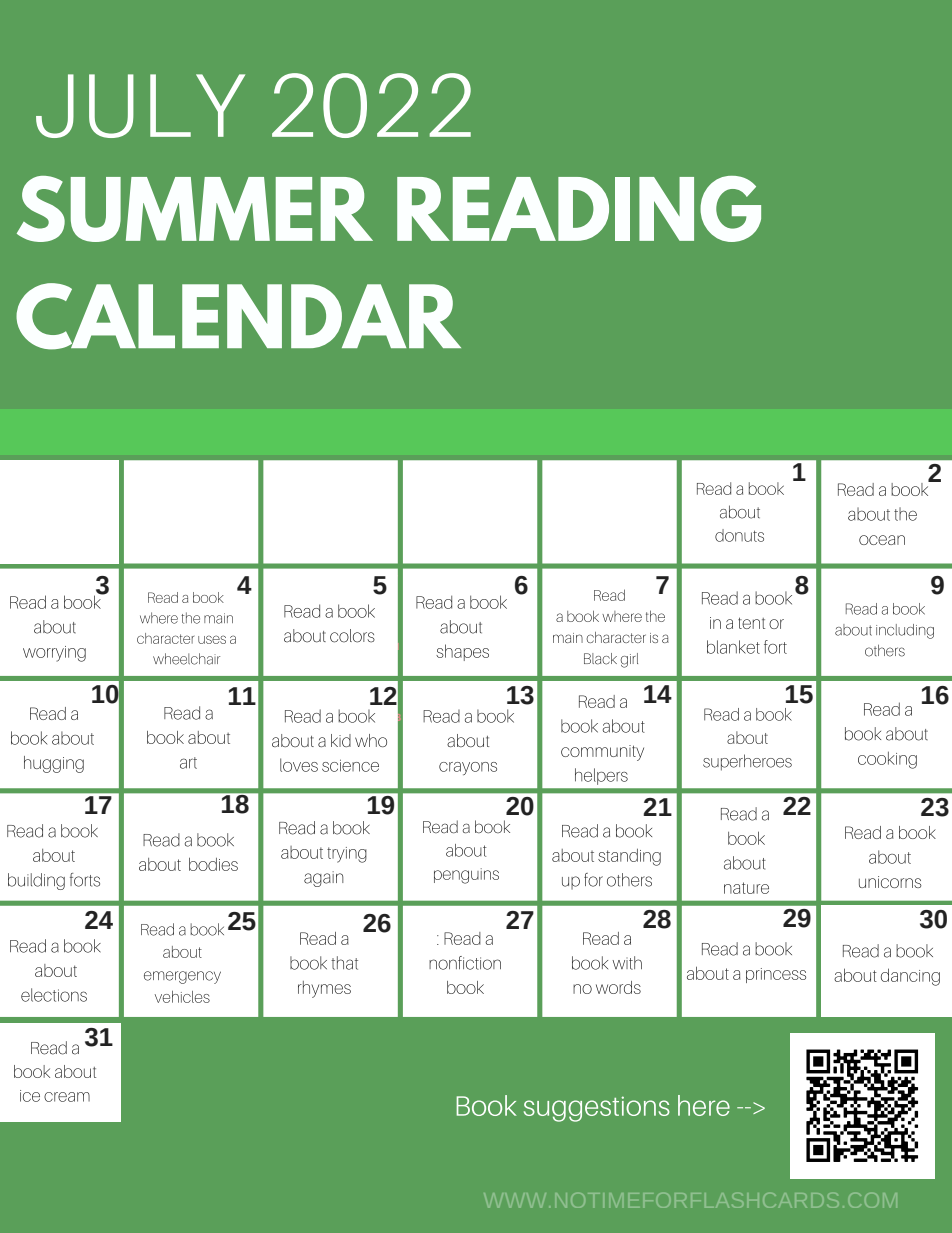 The width and height of the screenshot is (952, 1233). Describe the element at coordinates (597, 1109) in the screenshot. I see `suggestions` at that location.
